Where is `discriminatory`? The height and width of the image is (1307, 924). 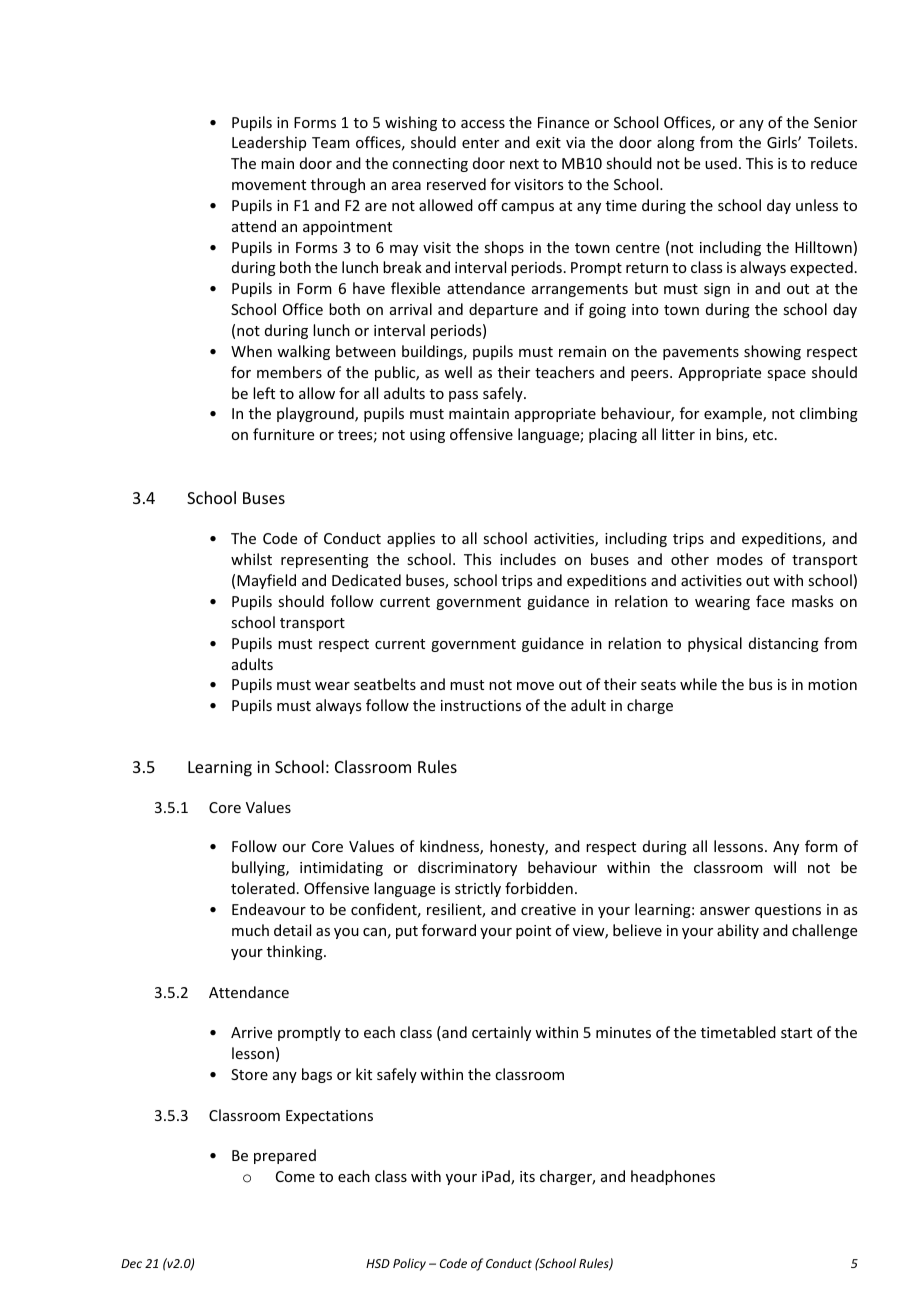
discriminatory is located at coordinates (467, 868).
